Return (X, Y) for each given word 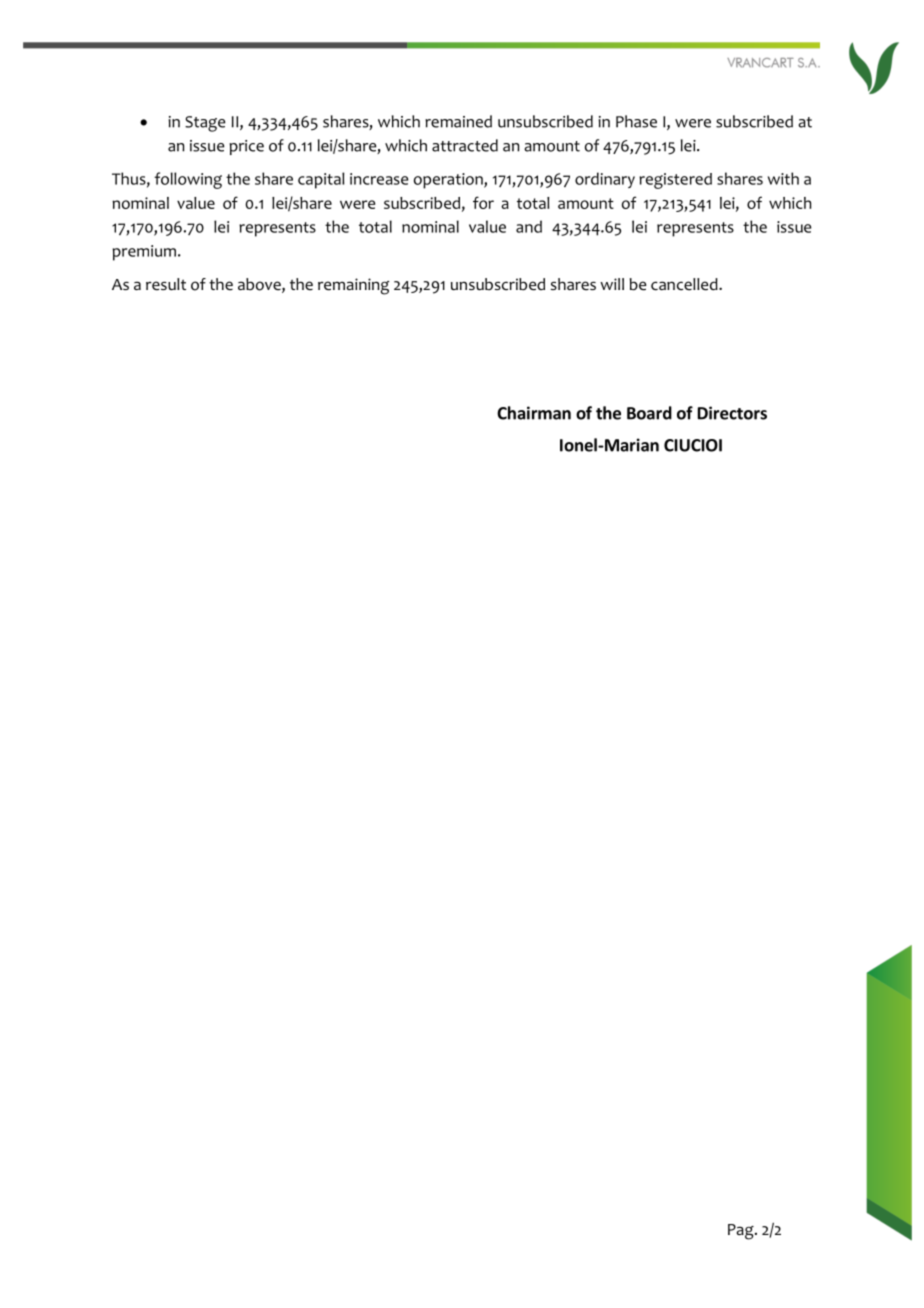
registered (675, 181)
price (246, 147)
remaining (353, 286)
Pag (742, 1232)
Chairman (534, 413)
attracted (465, 145)
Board (649, 413)
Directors (732, 413)
